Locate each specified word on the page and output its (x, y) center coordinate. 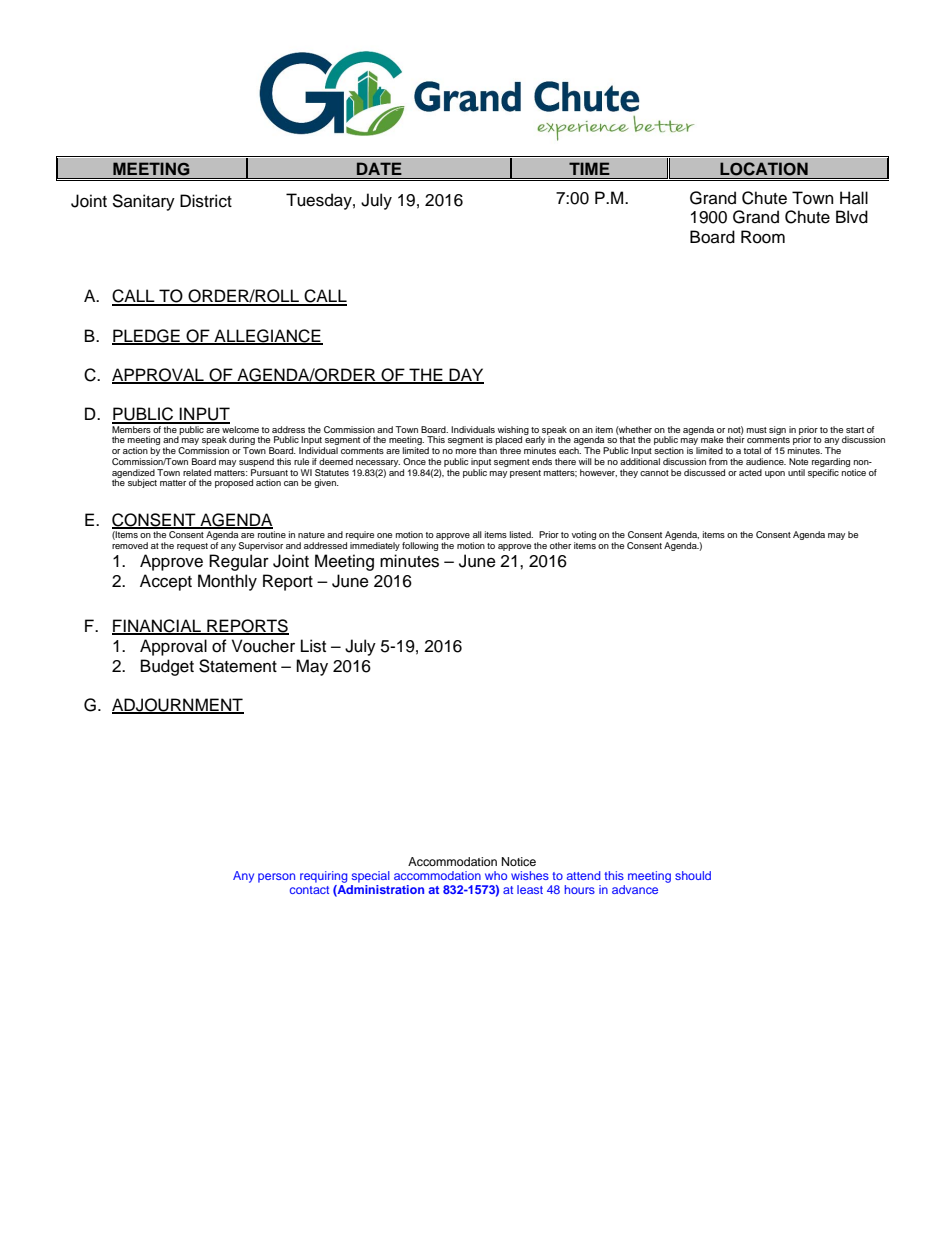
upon (775, 474)
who (496, 875)
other (560, 545)
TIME (589, 168)
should (693, 875)
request (192, 547)
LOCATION (764, 169)
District (206, 201)
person (276, 878)
